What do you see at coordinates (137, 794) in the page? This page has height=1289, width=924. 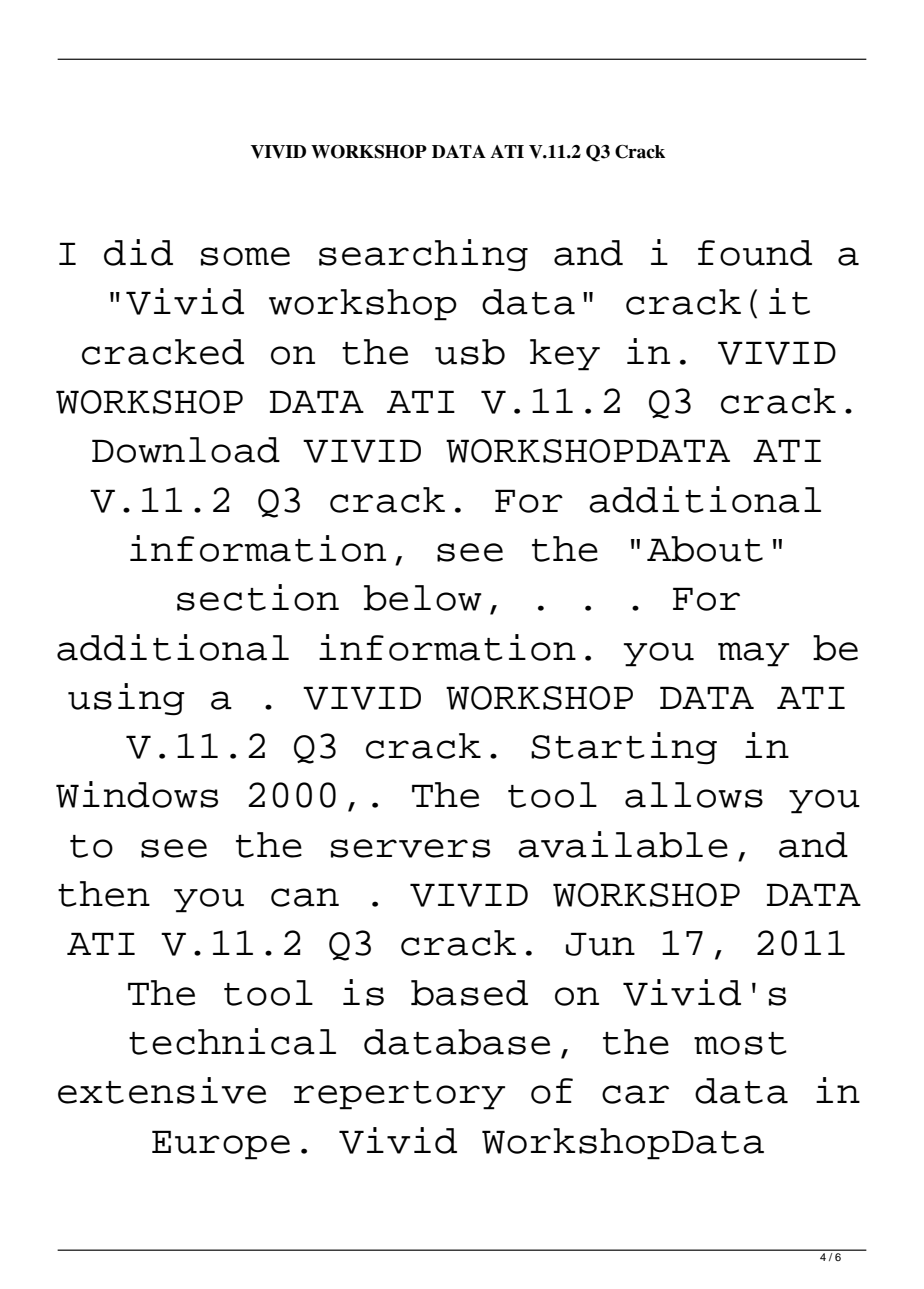 I see `Windows` at bounding box center [137, 794].
